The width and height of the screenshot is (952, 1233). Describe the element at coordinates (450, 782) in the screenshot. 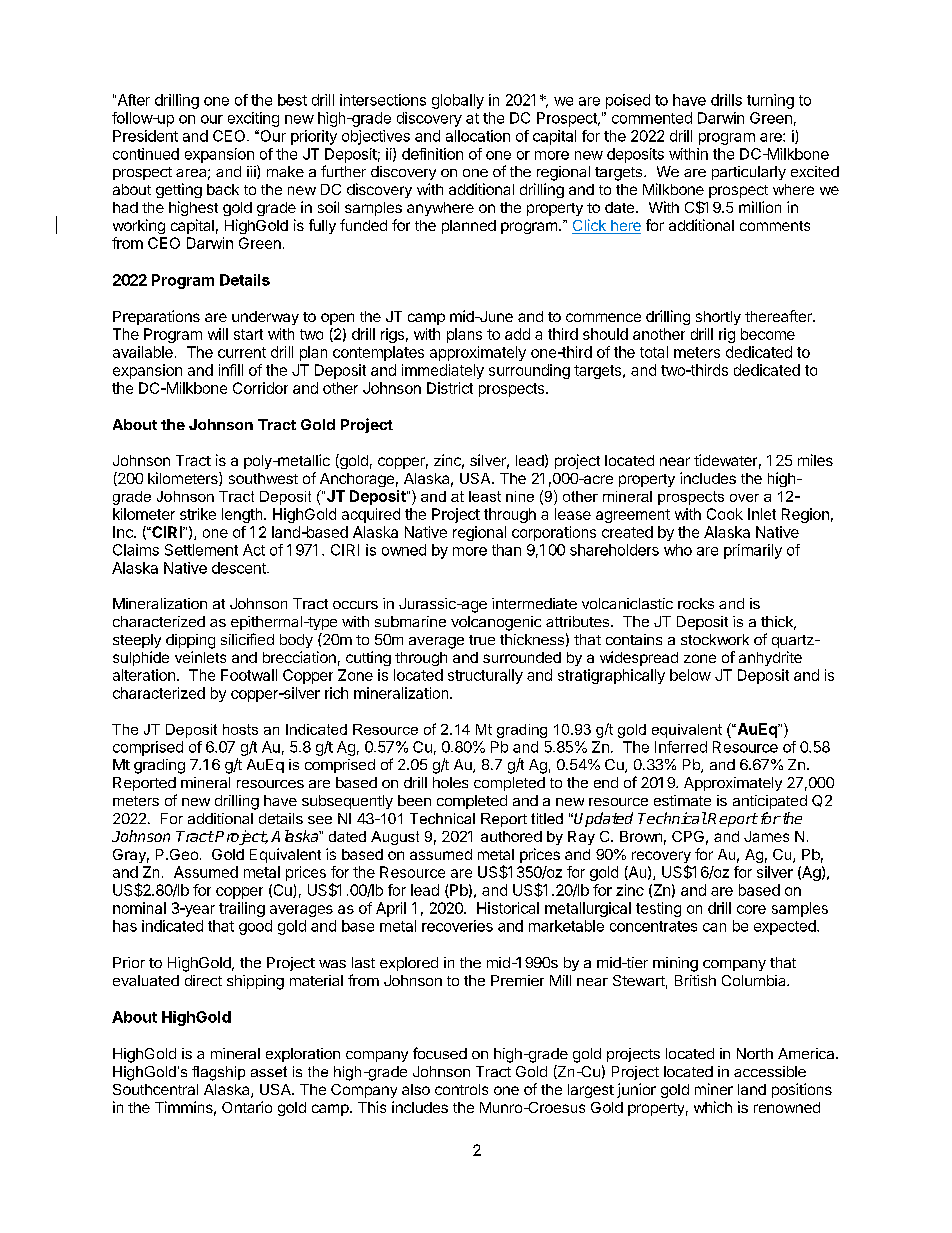

I see `holes` at that location.
